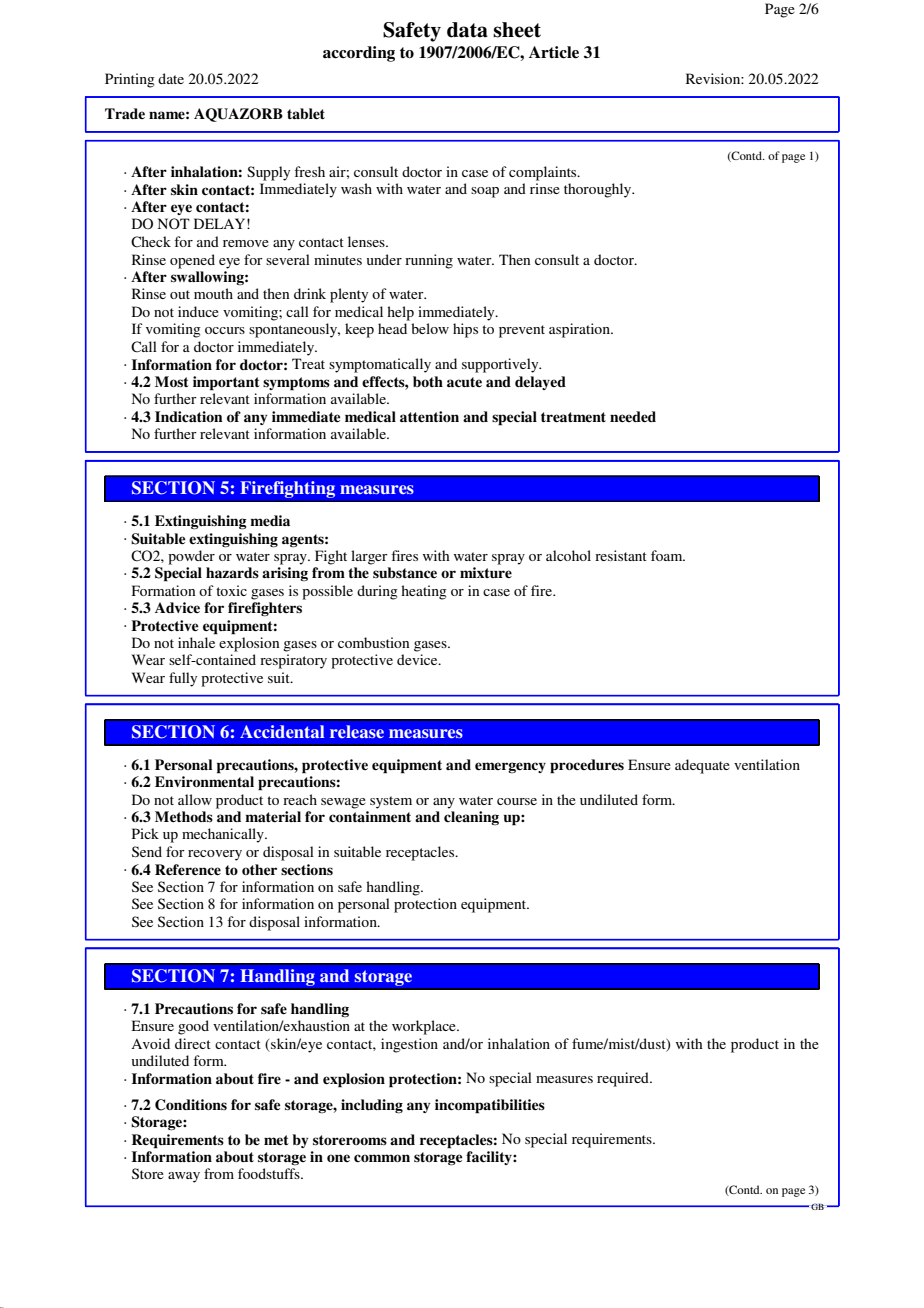  What do you see at coordinates (171, 78) in the screenshot?
I see `date` at bounding box center [171, 78].
